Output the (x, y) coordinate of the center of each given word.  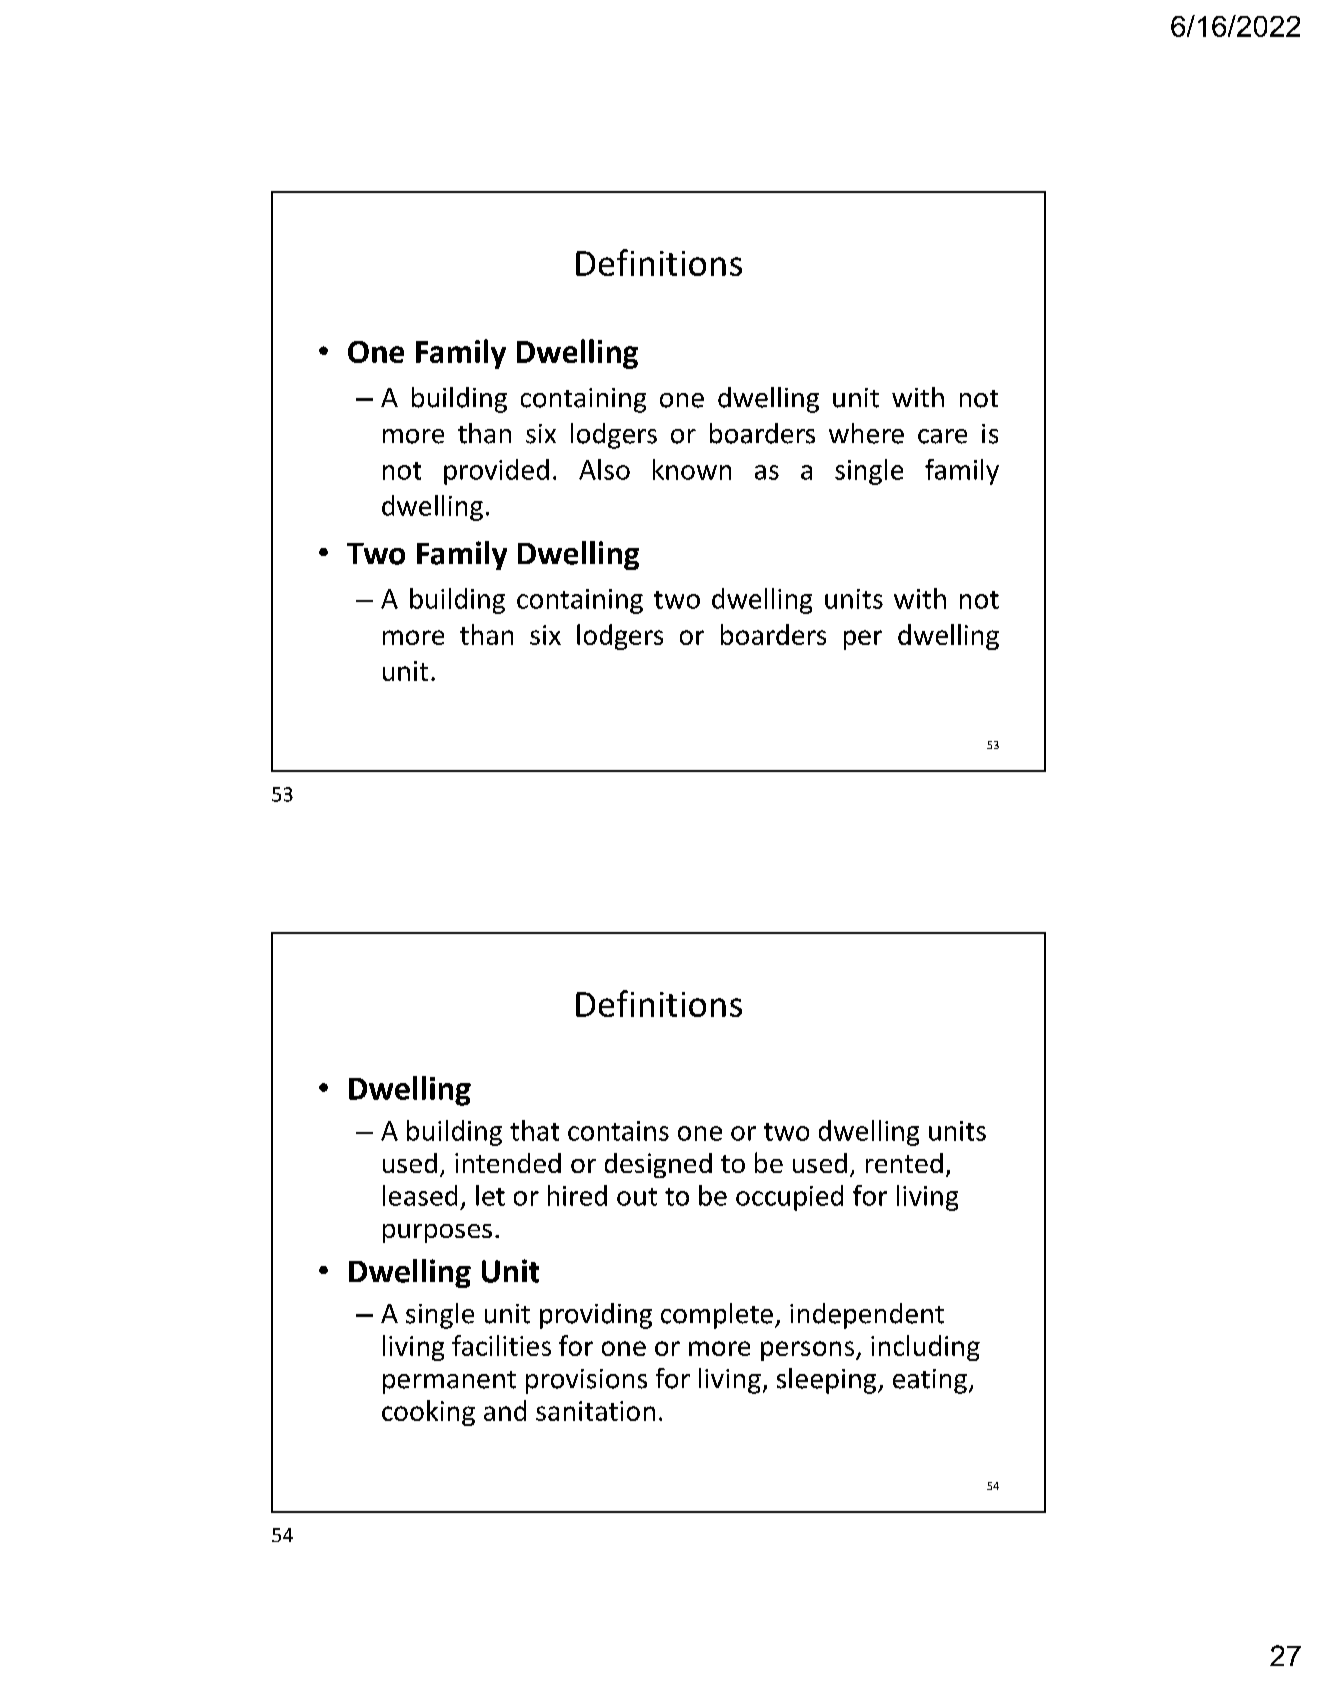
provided (496, 472)
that (534, 1130)
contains (618, 1131)
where (866, 433)
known (692, 469)
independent (867, 1316)
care (942, 436)
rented (904, 1163)
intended (508, 1163)
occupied (789, 1198)
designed (658, 1165)
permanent (449, 1382)
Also (604, 469)
